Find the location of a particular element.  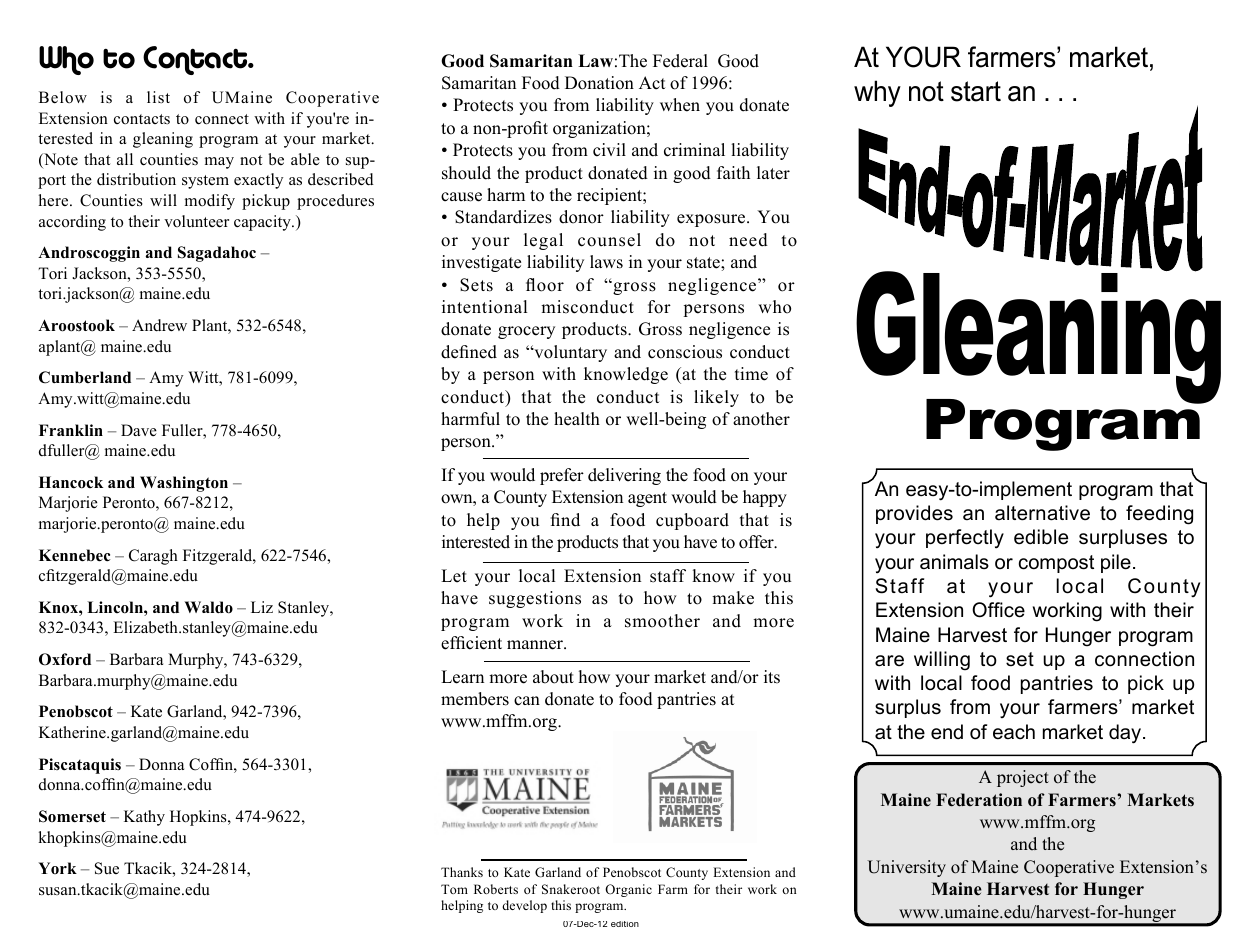

time is located at coordinates (751, 374).
